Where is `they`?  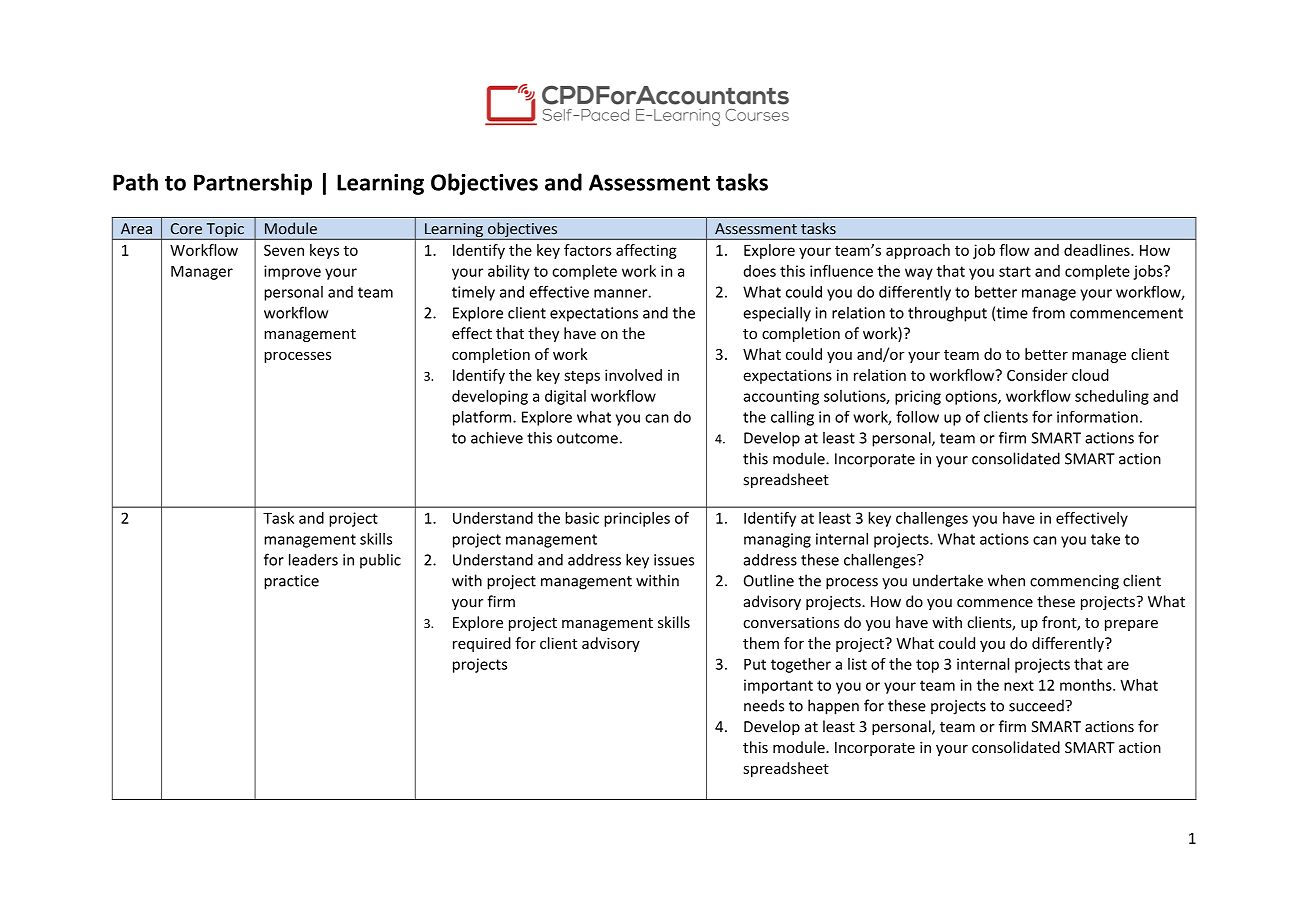
they is located at coordinates (543, 334).
